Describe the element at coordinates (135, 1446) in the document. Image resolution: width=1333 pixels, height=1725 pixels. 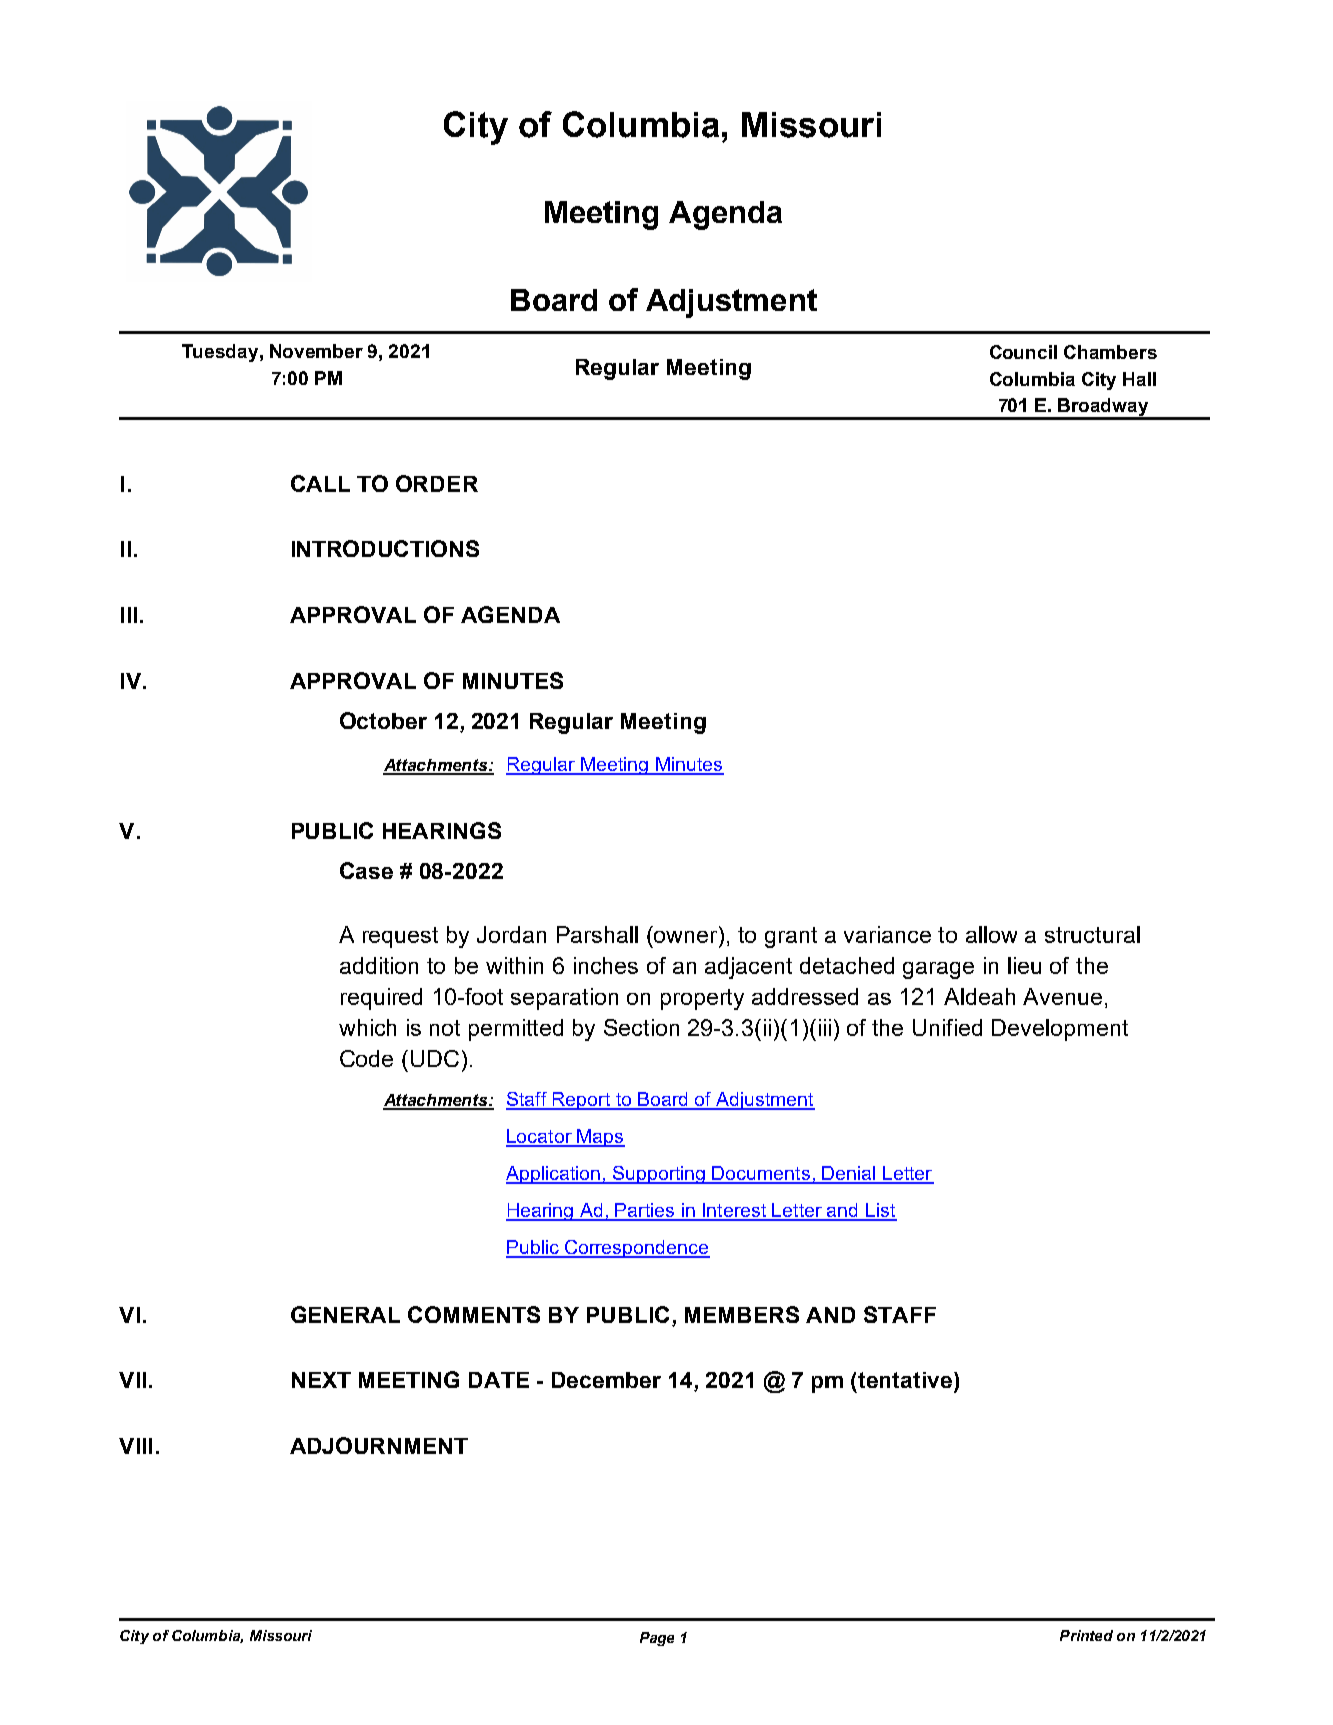
I see `VIII` at that location.
